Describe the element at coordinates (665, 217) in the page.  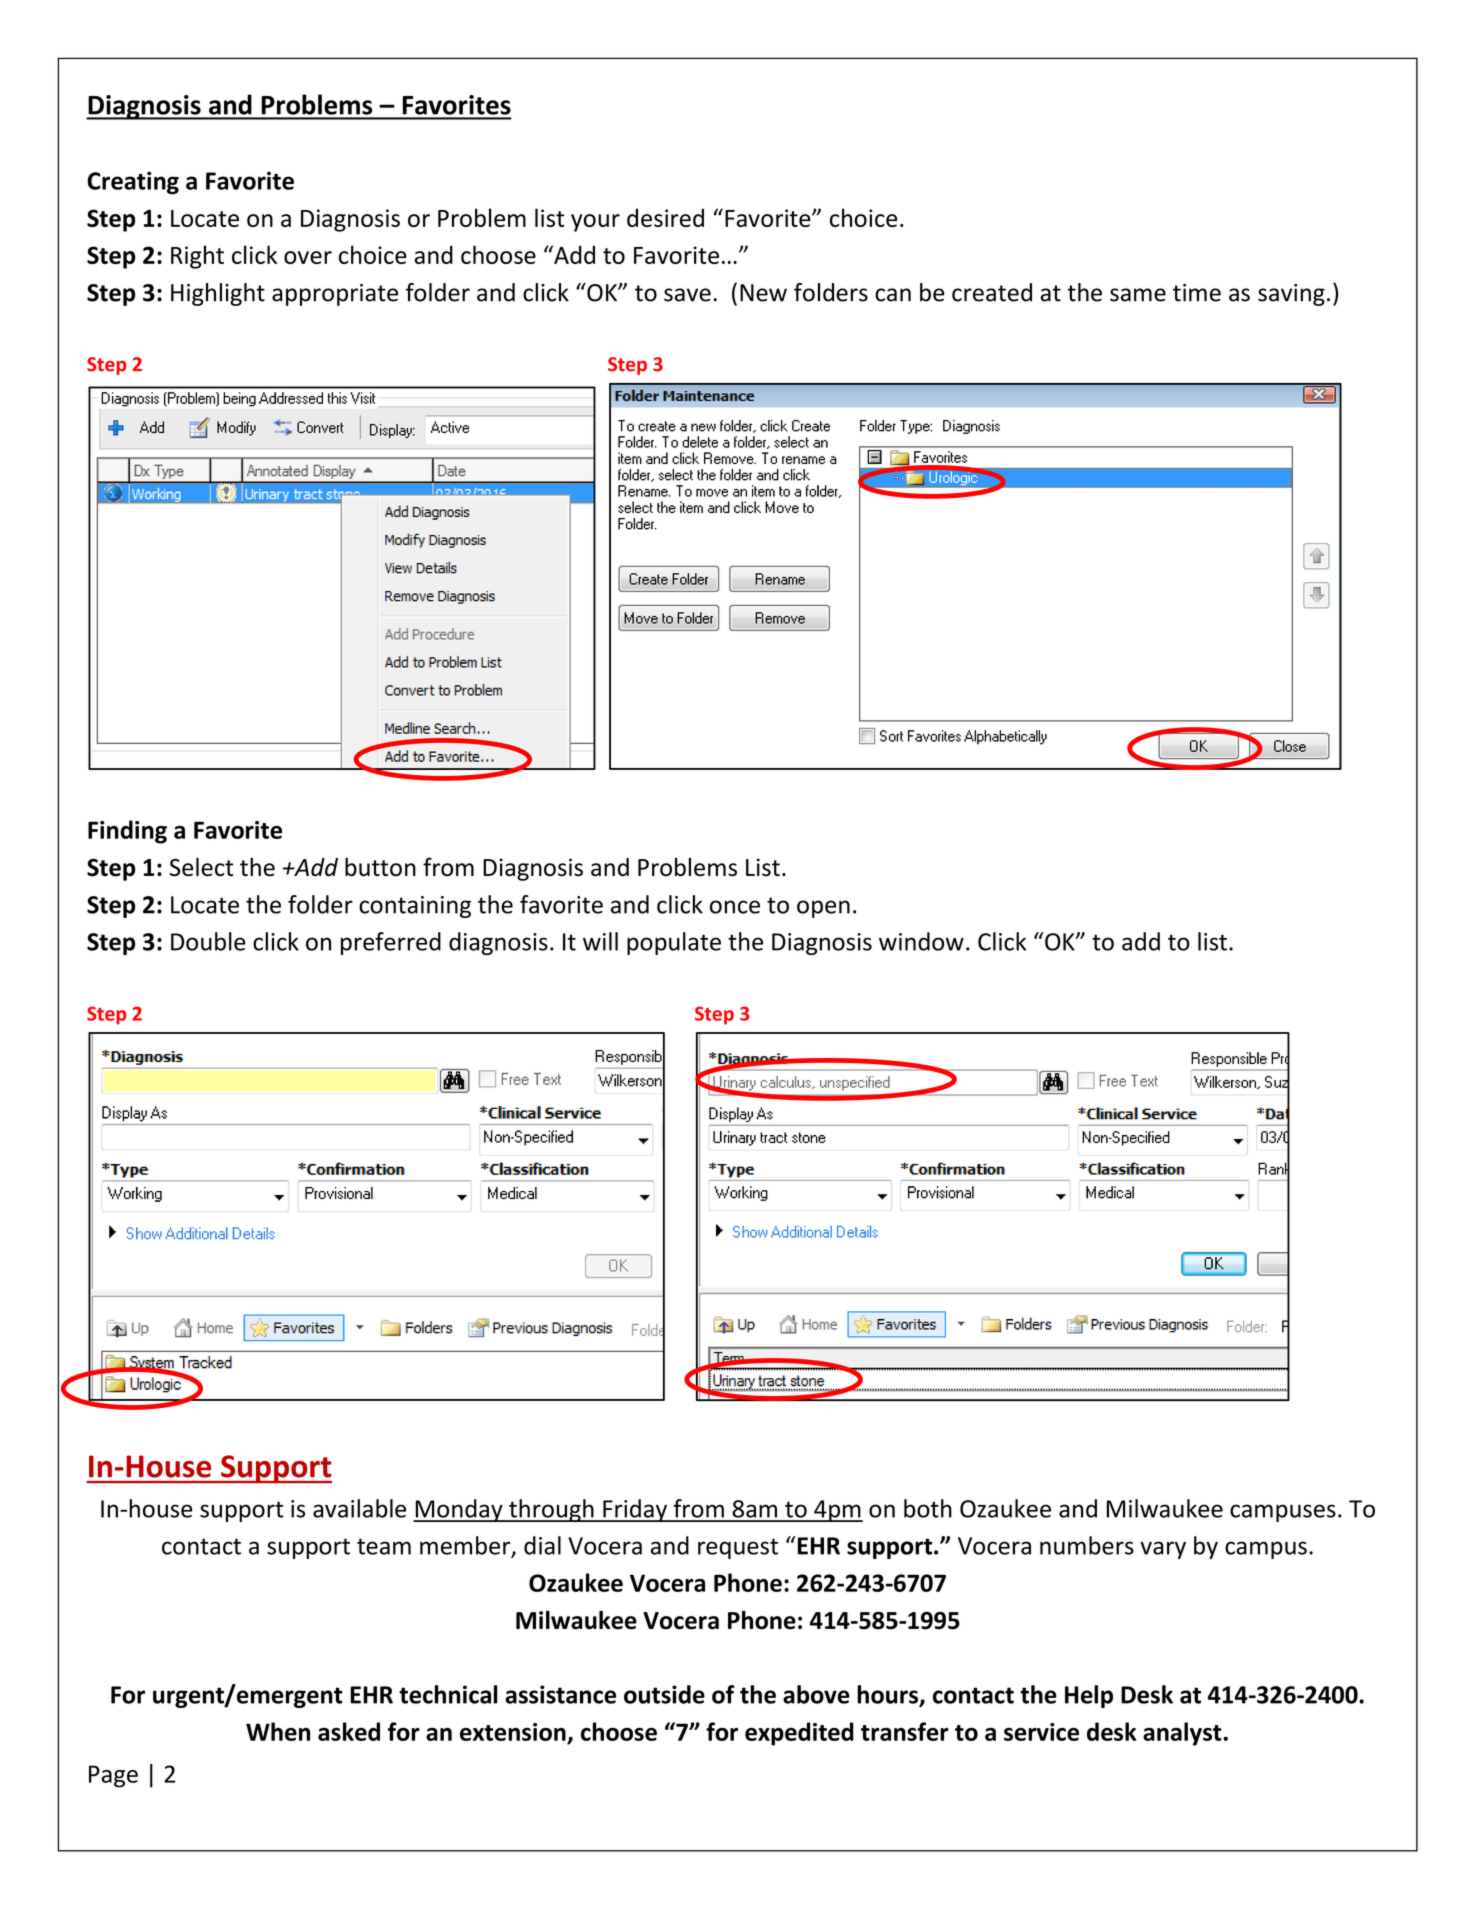
I see `desired` at that location.
